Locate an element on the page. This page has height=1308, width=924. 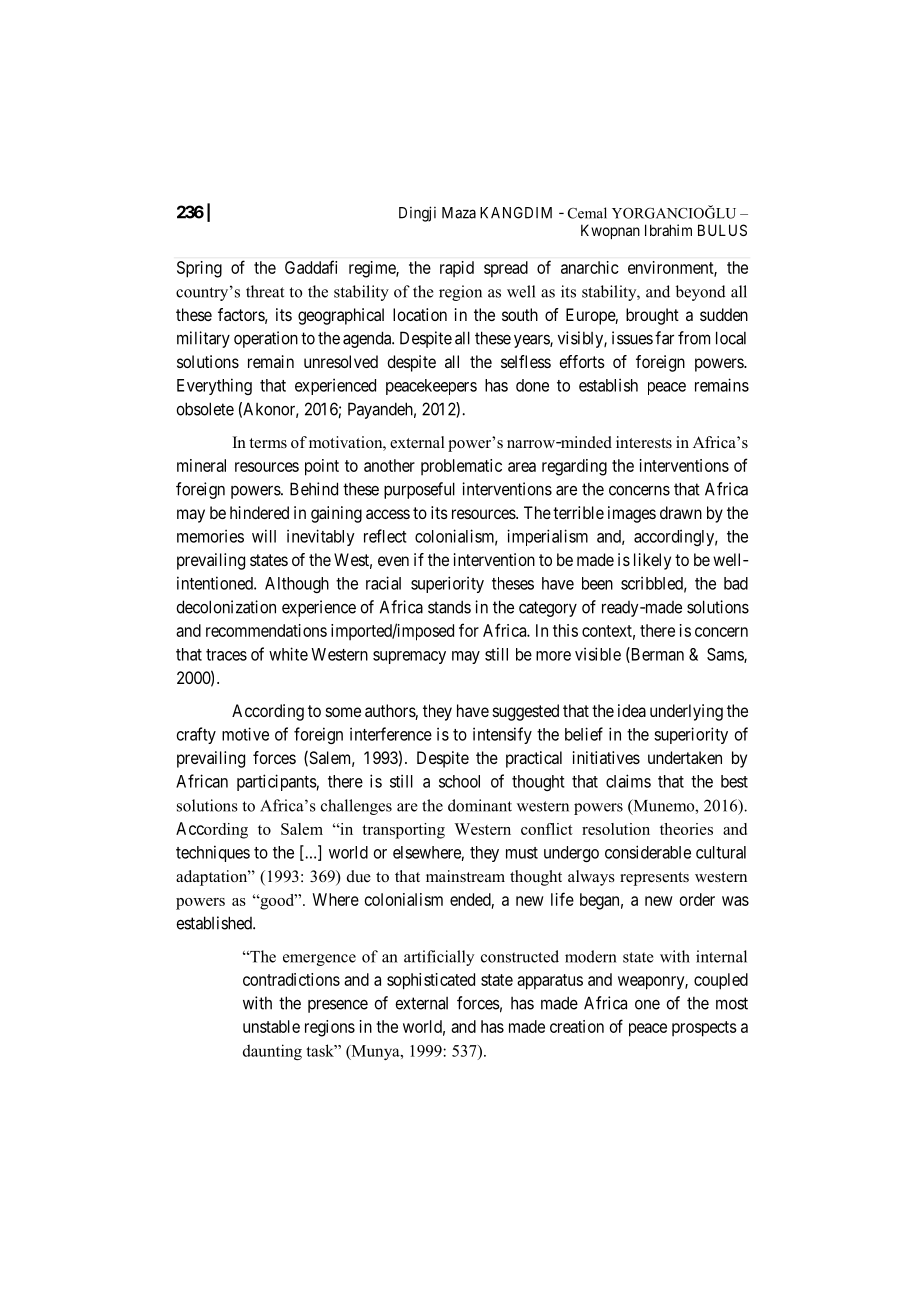
unstable is located at coordinates (271, 1026).
